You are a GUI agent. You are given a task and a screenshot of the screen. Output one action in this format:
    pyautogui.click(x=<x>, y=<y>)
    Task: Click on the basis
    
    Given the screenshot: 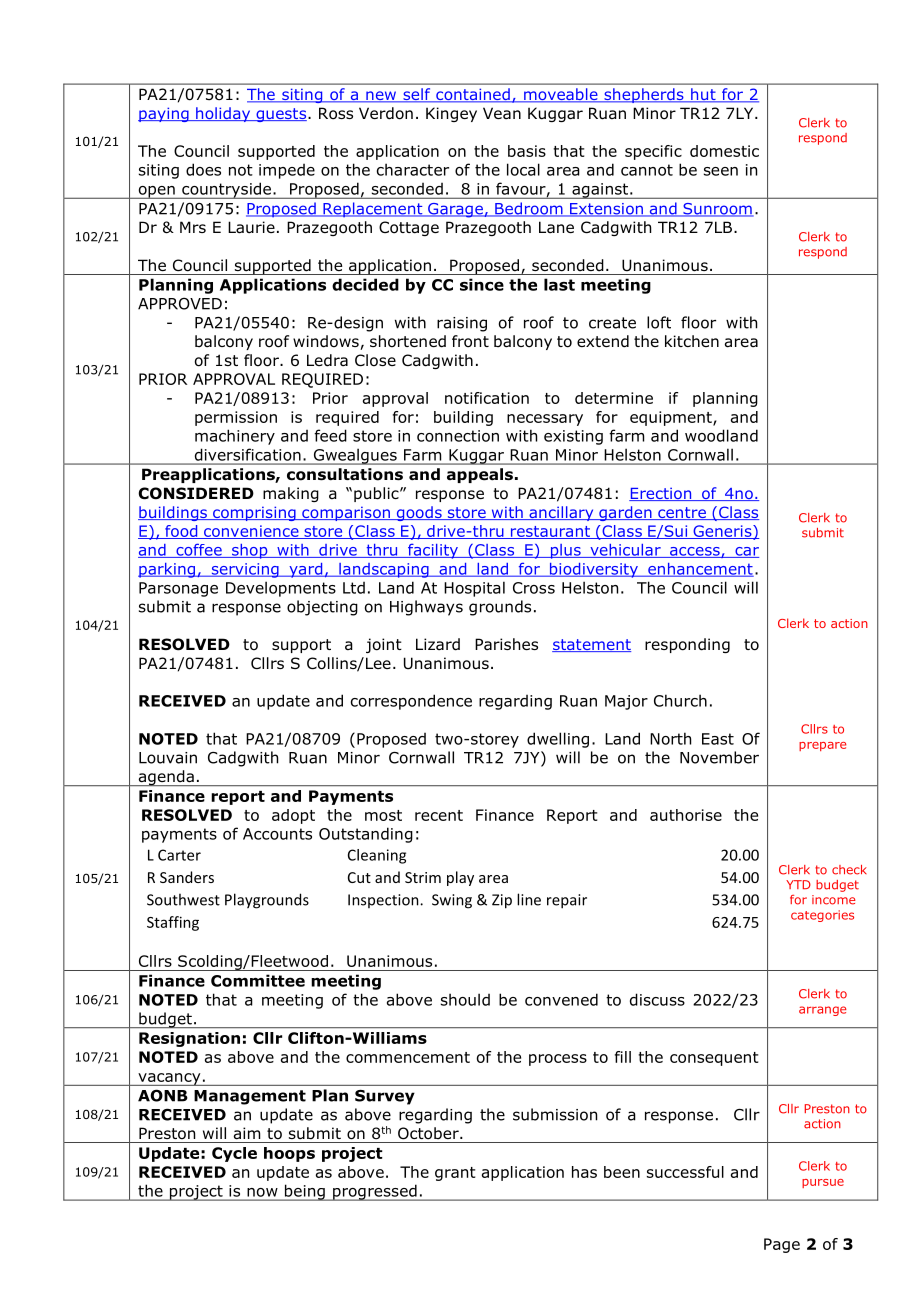 What is the action you would take?
    pyautogui.click(x=527, y=151)
